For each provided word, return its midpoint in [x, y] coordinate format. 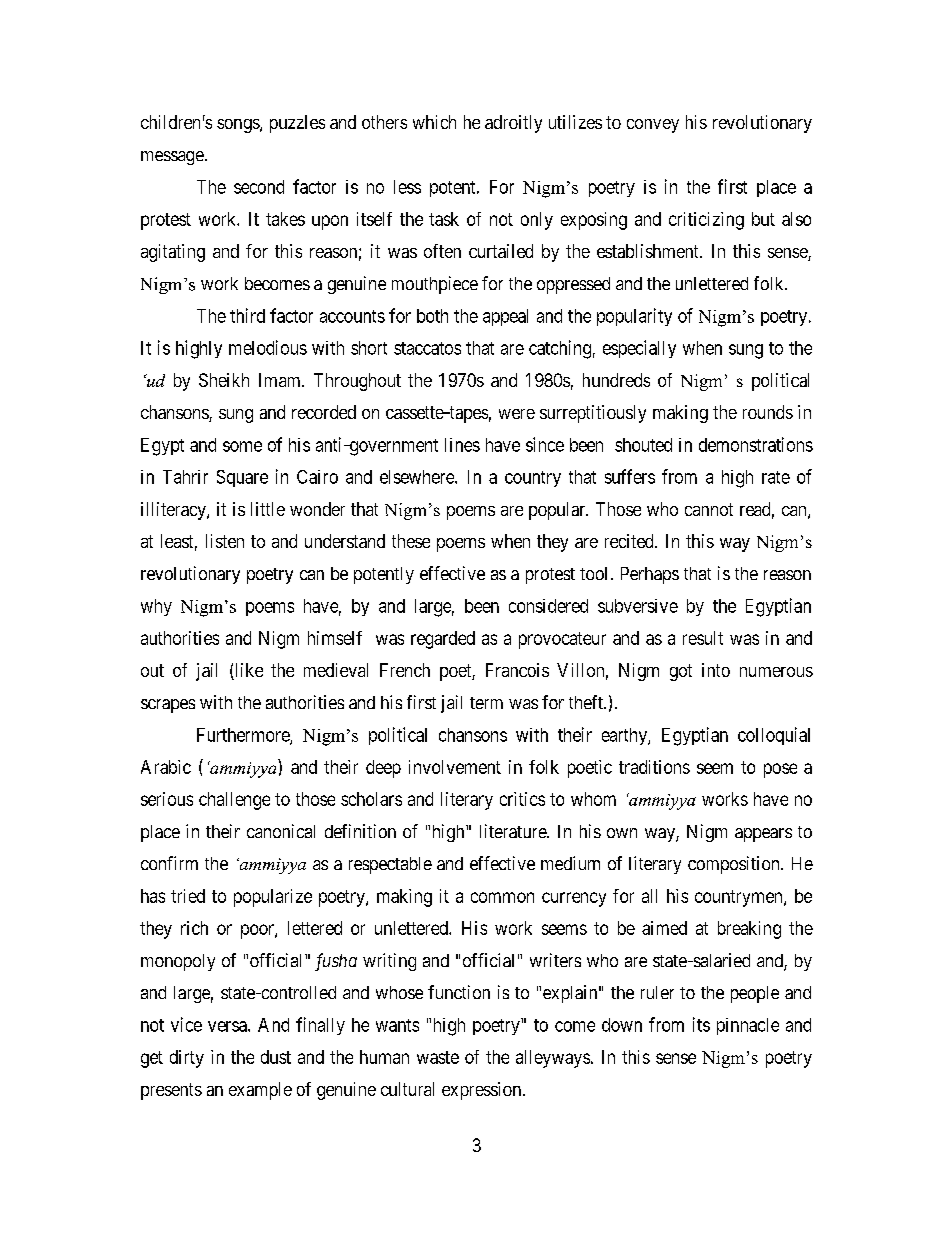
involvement [455, 767]
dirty [187, 1059]
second [259, 187]
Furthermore [244, 736]
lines [462, 445]
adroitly [513, 124]
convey [653, 126]
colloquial [774, 736]
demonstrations [756, 444]
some [242, 446]
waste [438, 1057]
